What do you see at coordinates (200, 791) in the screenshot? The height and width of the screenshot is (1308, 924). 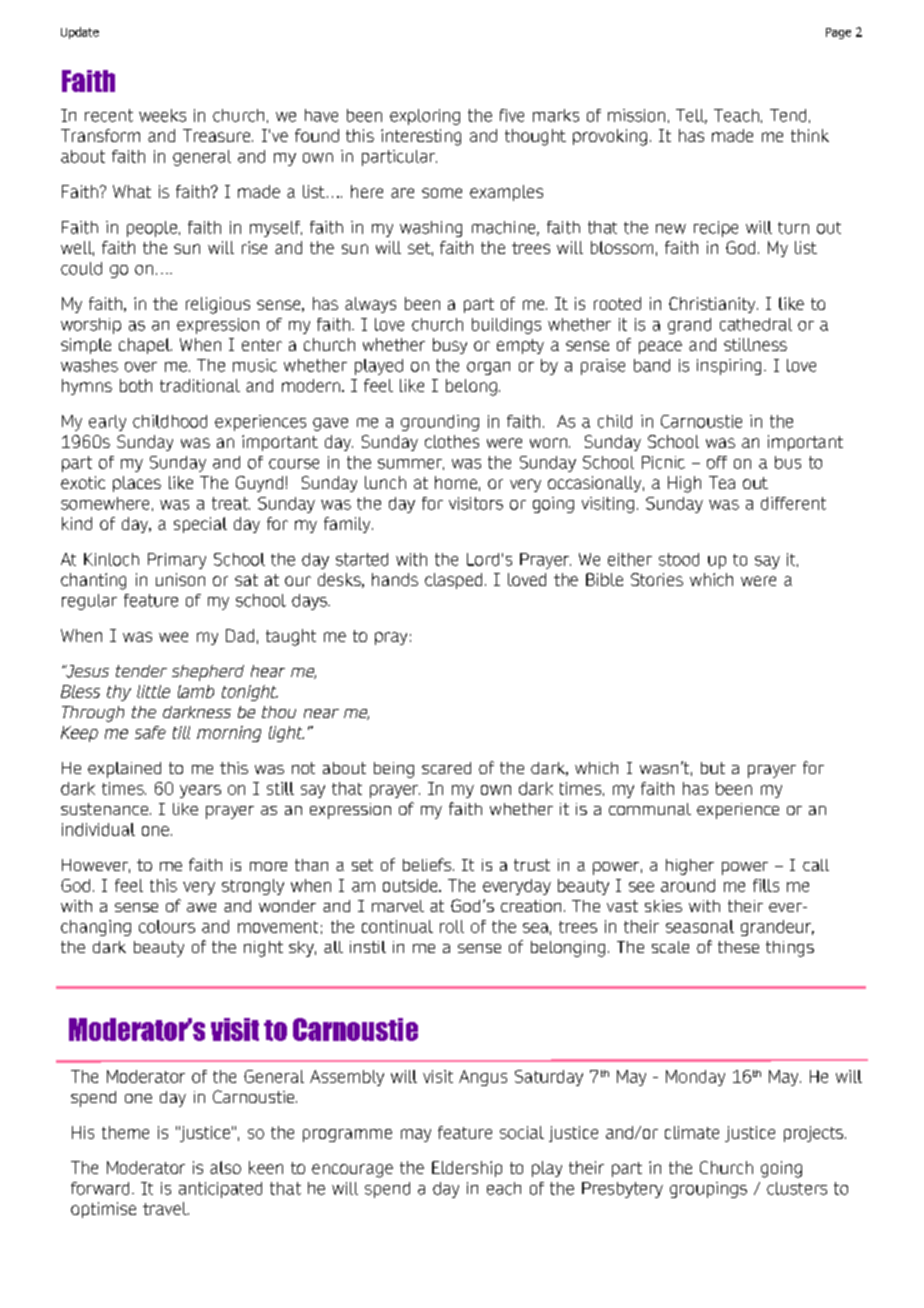 I see `years` at bounding box center [200, 791].
